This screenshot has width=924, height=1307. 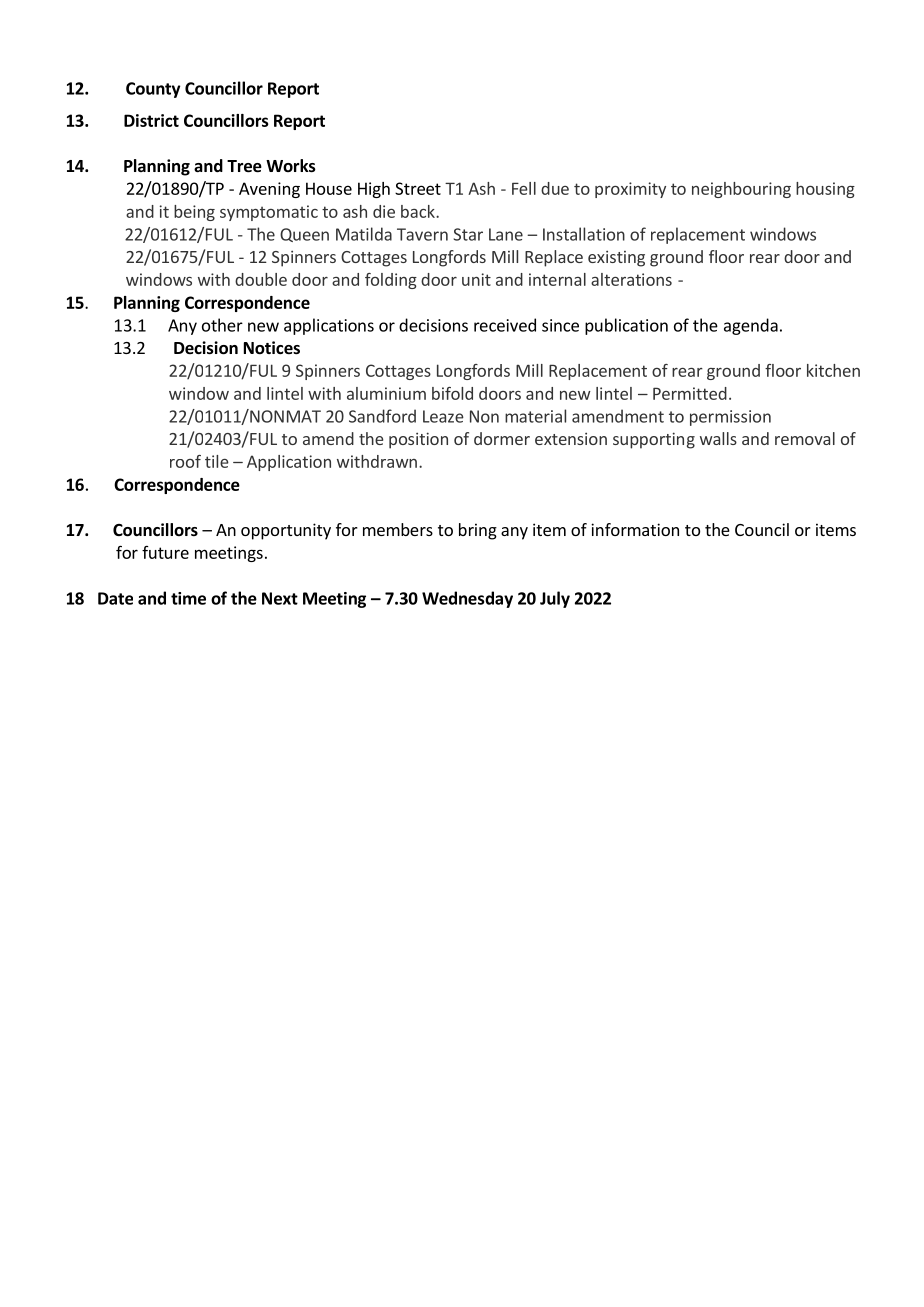 What do you see at coordinates (741, 190) in the screenshot?
I see `neighbouring` at bounding box center [741, 190].
